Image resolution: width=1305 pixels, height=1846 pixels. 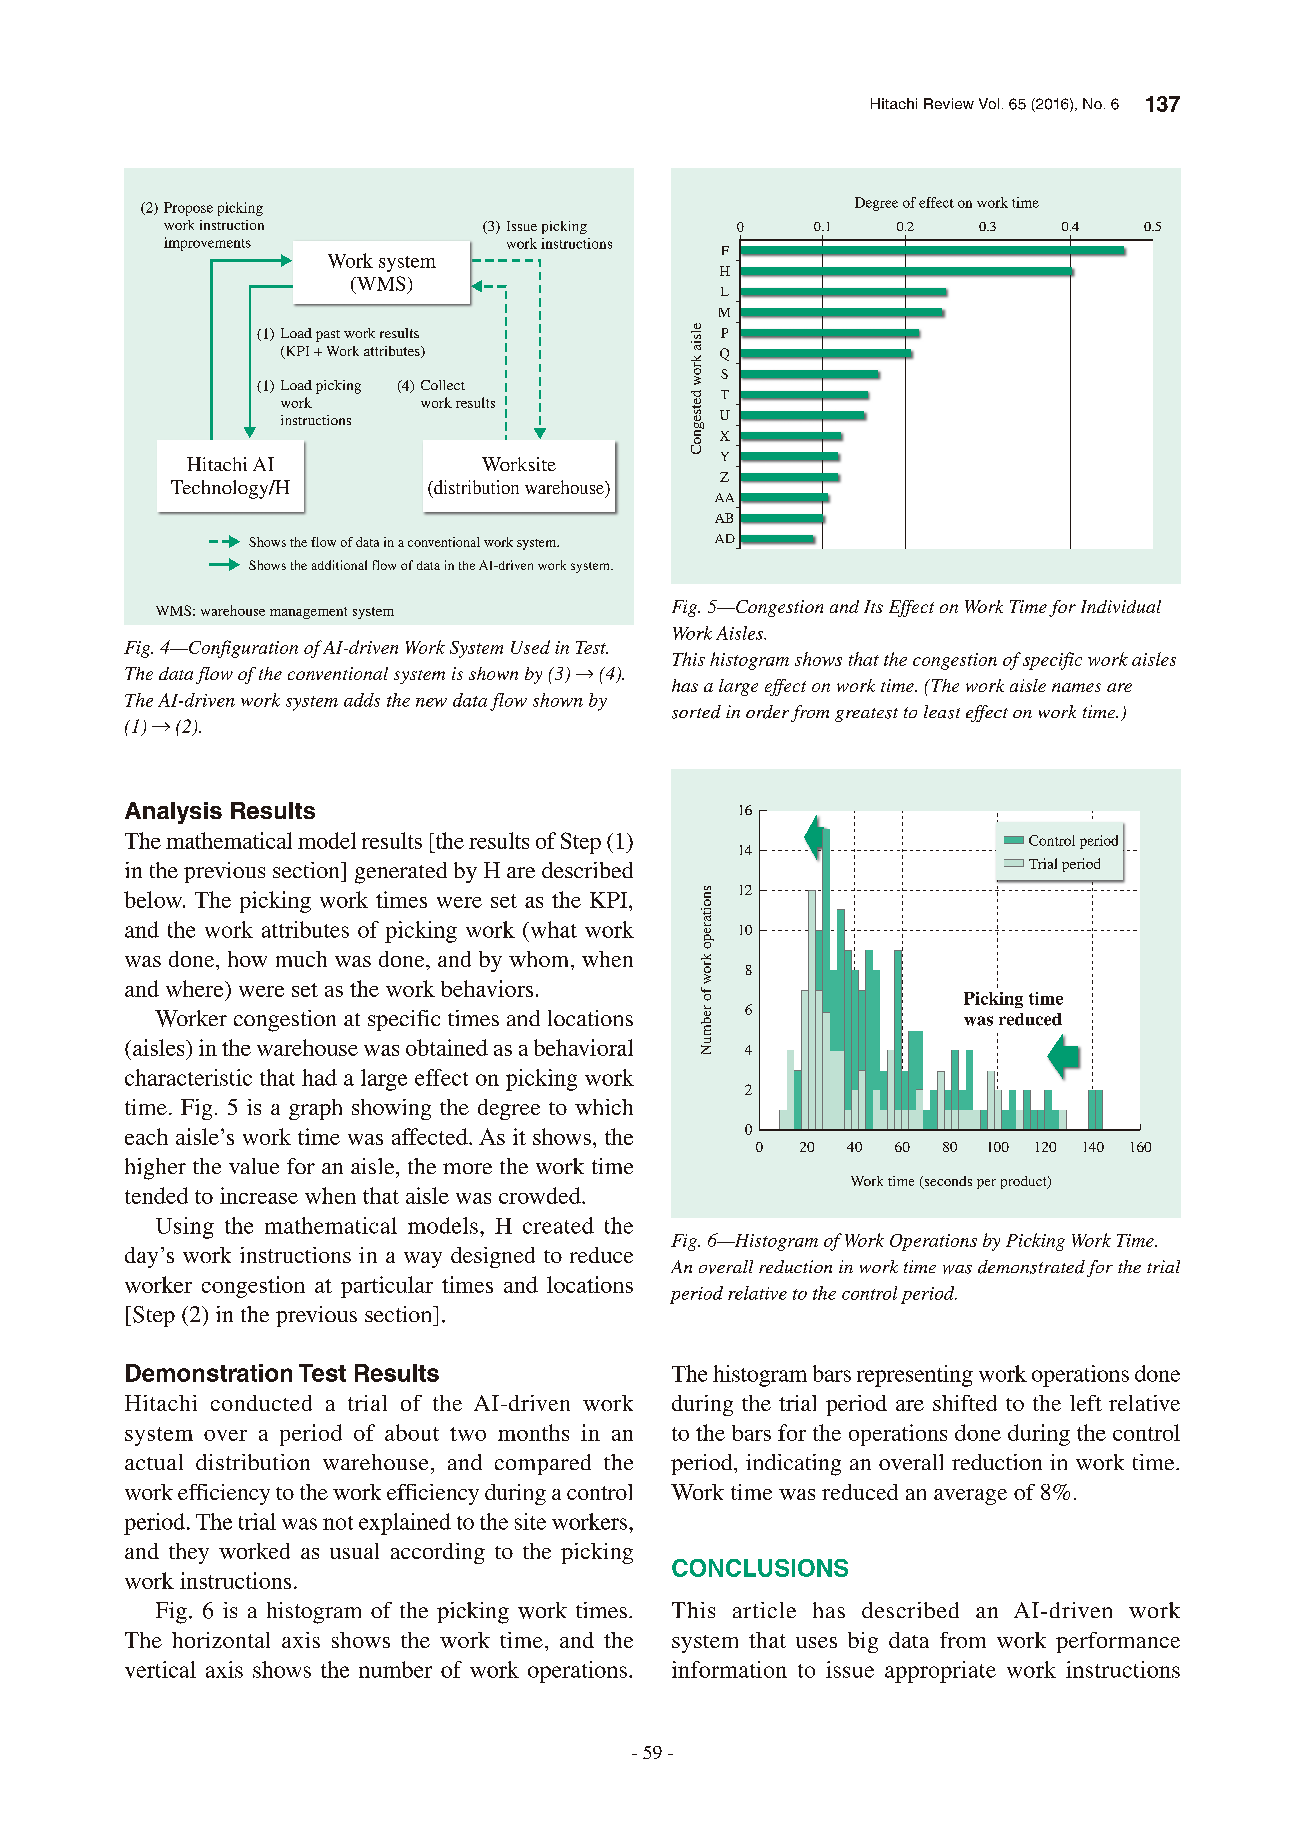 I want to click on horizontal, so click(x=221, y=1640).
